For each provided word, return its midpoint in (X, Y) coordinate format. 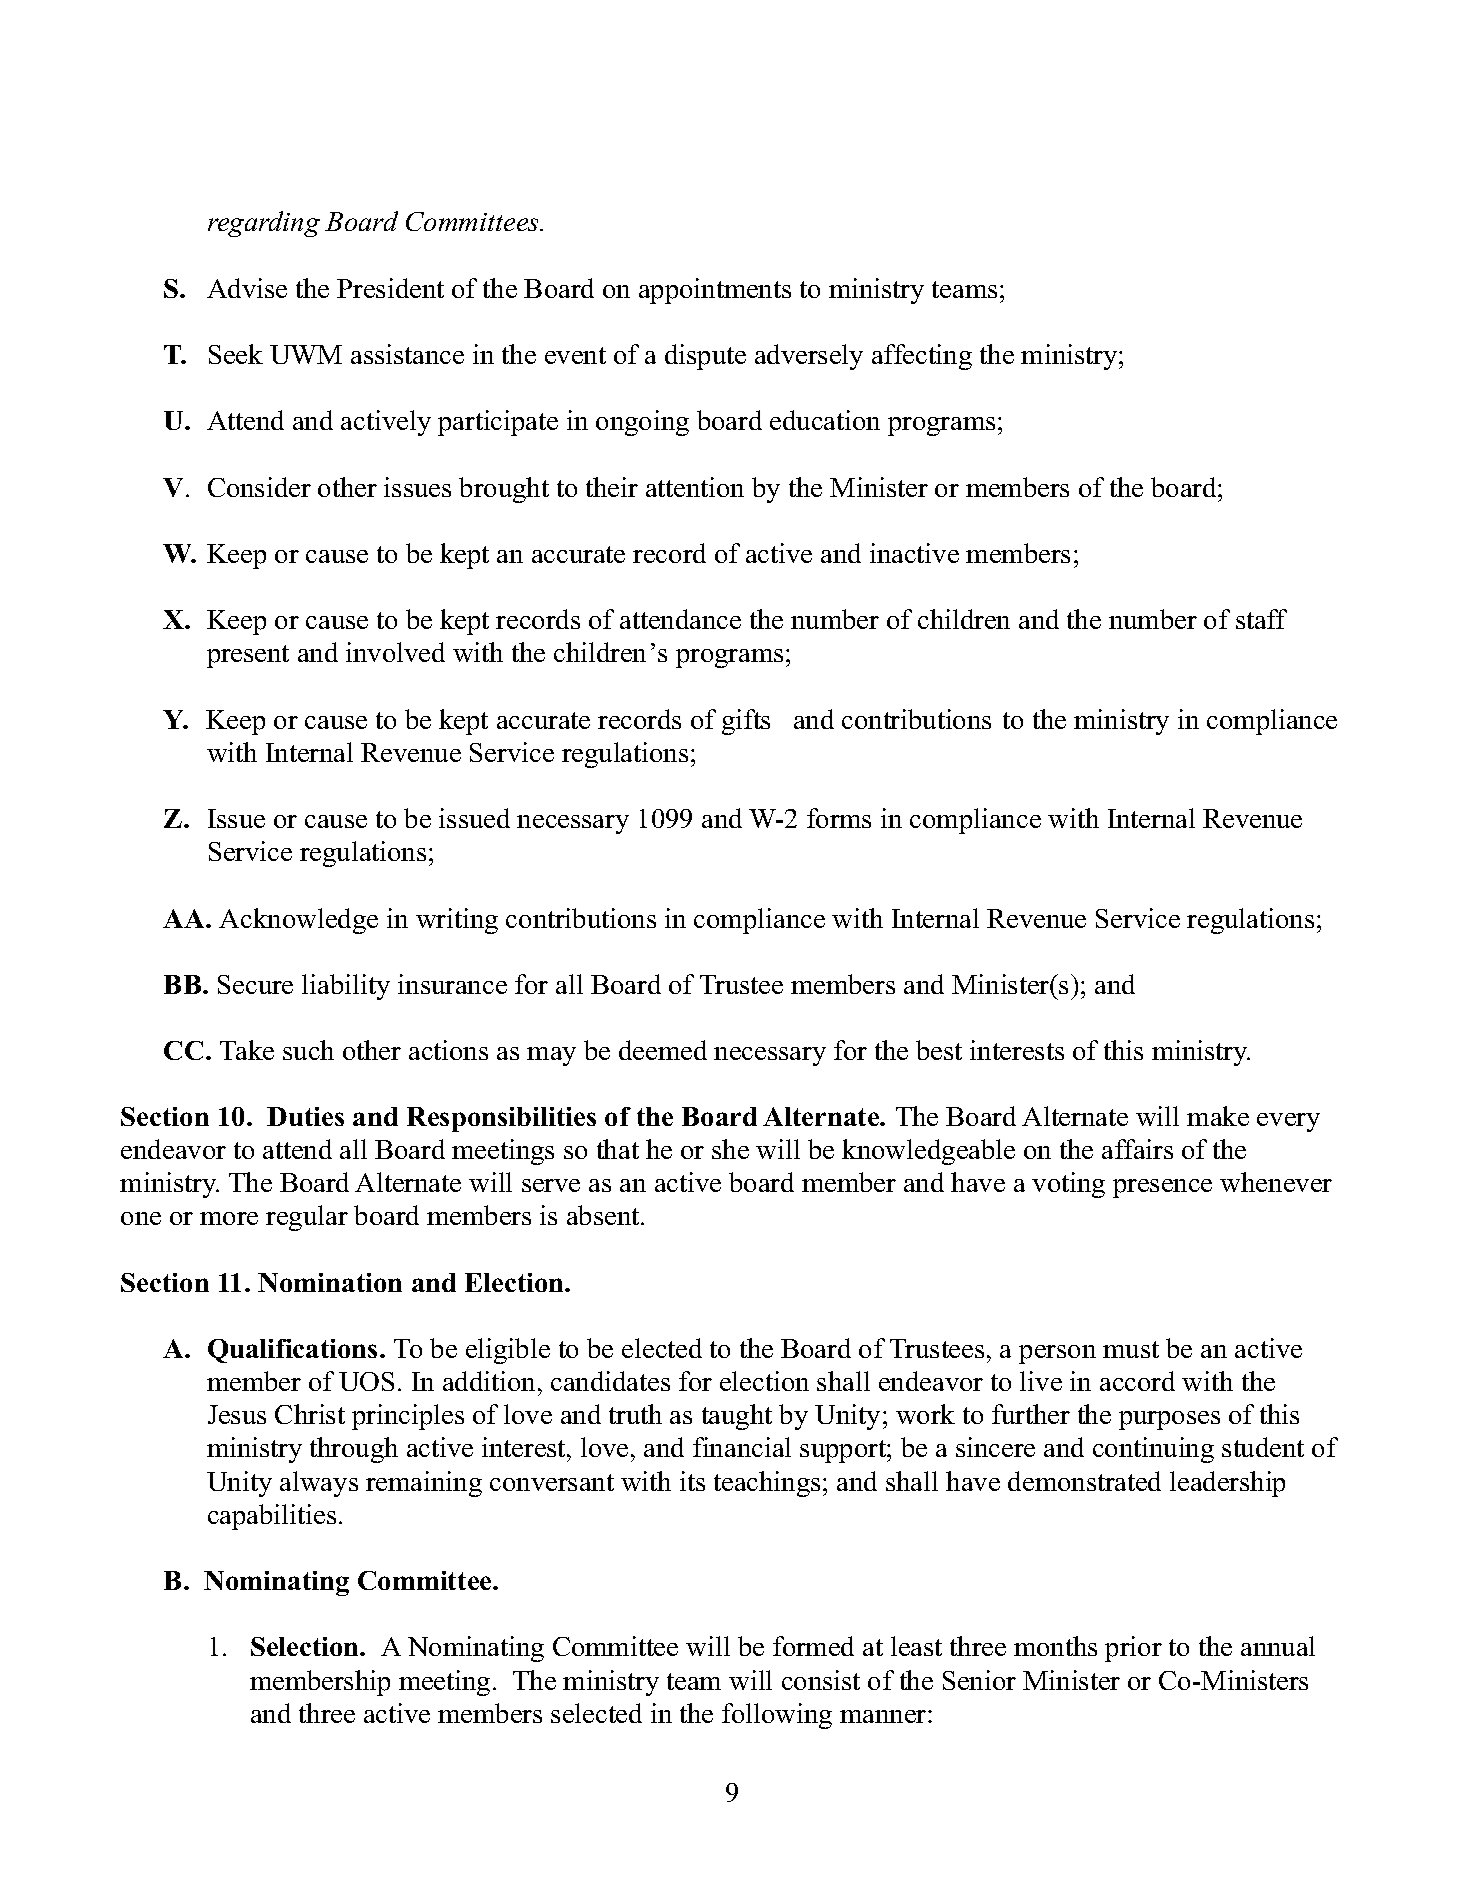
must (1131, 1349)
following (777, 1716)
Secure (255, 984)
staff (1261, 619)
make (1218, 1116)
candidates (610, 1381)
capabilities (272, 1517)
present (248, 656)
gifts (746, 722)
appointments (715, 291)
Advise (247, 288)
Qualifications (292, 1351)
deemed (663, 1050)
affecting (922, 357)
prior (1133, 1649)
